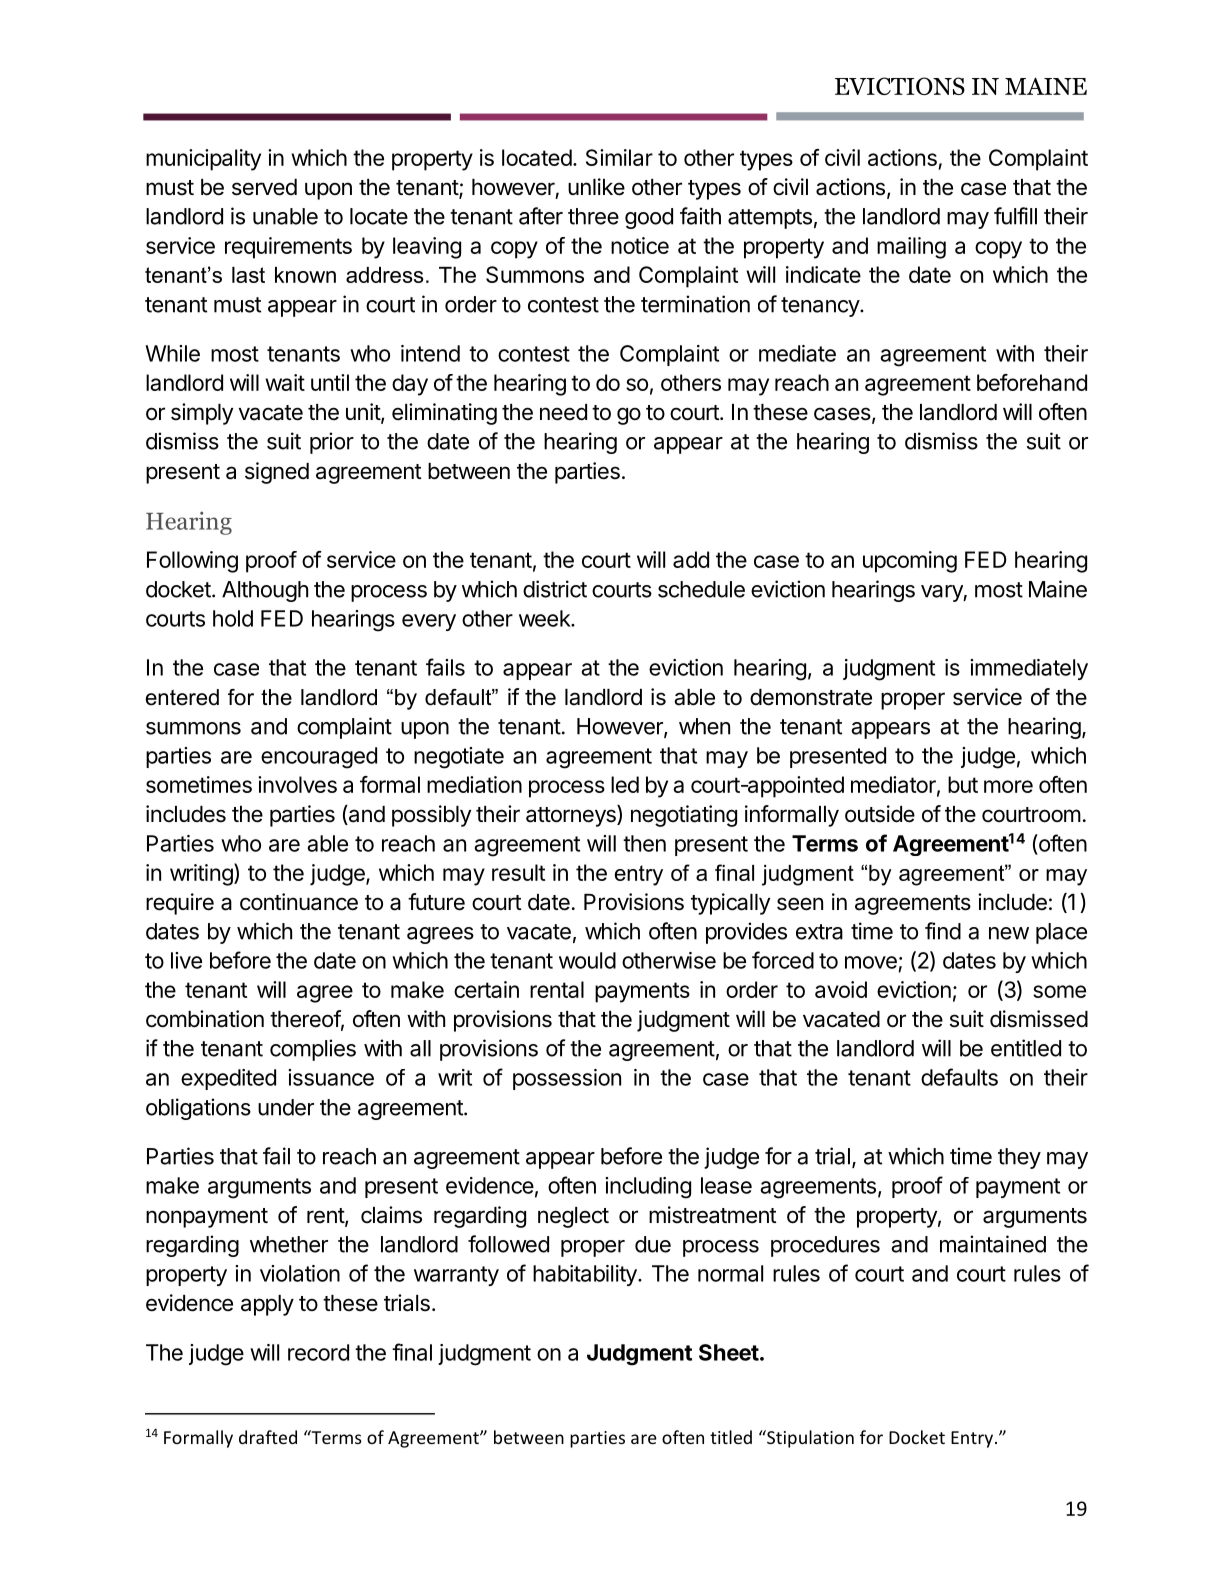 The image size is (1232, 1594). What do you see at coordinates (297, 784) in the screenshot?
I see `involves` at bounding box center [297, 784].
